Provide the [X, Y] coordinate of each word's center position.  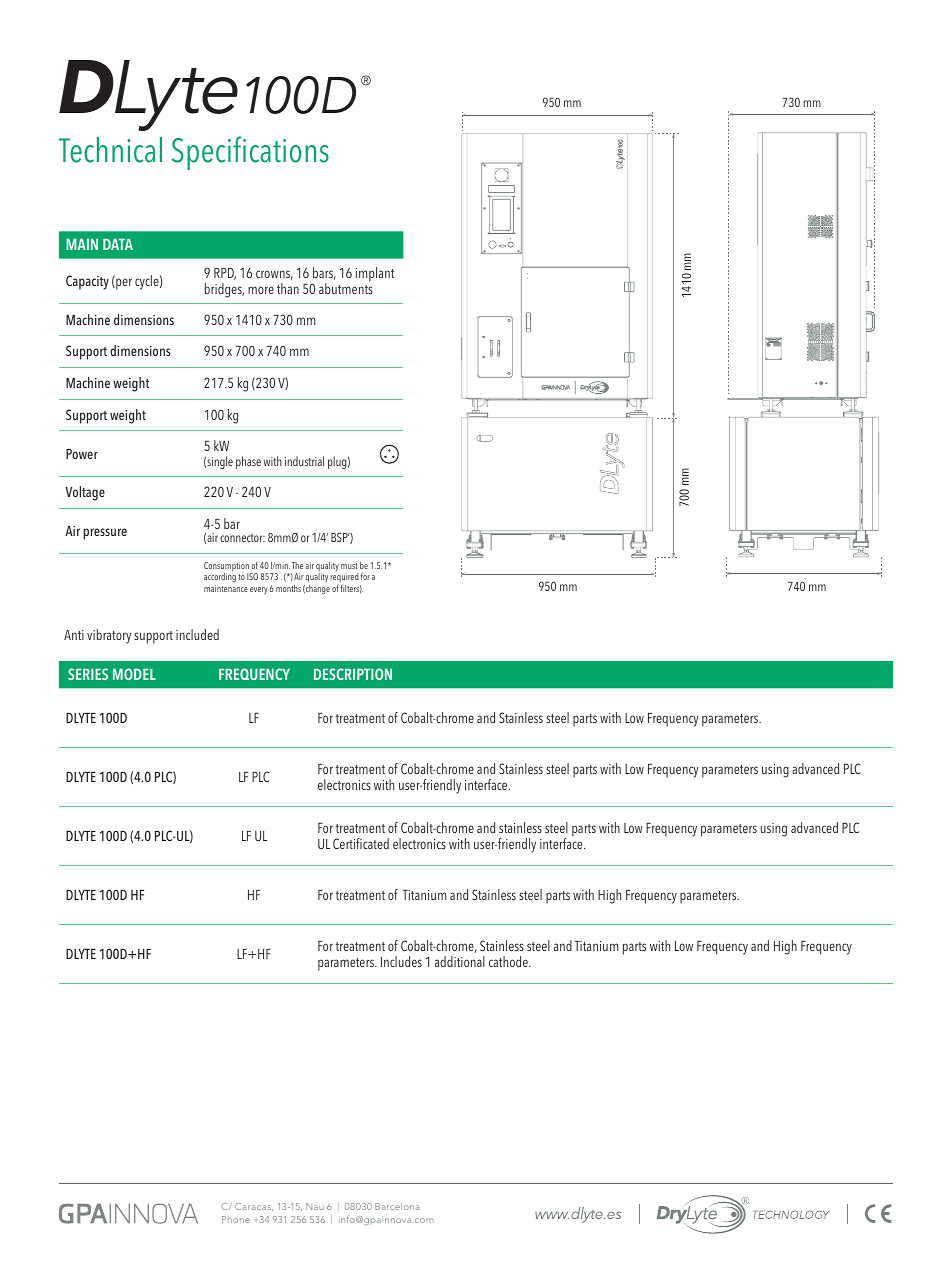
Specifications [250, 153]
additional [460, 961]
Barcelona [397, 1206]
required [344, 579]
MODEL [134, 674]
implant [375, 274]
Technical [110, 150]
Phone [236, 1219]
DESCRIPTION [353, 674]
